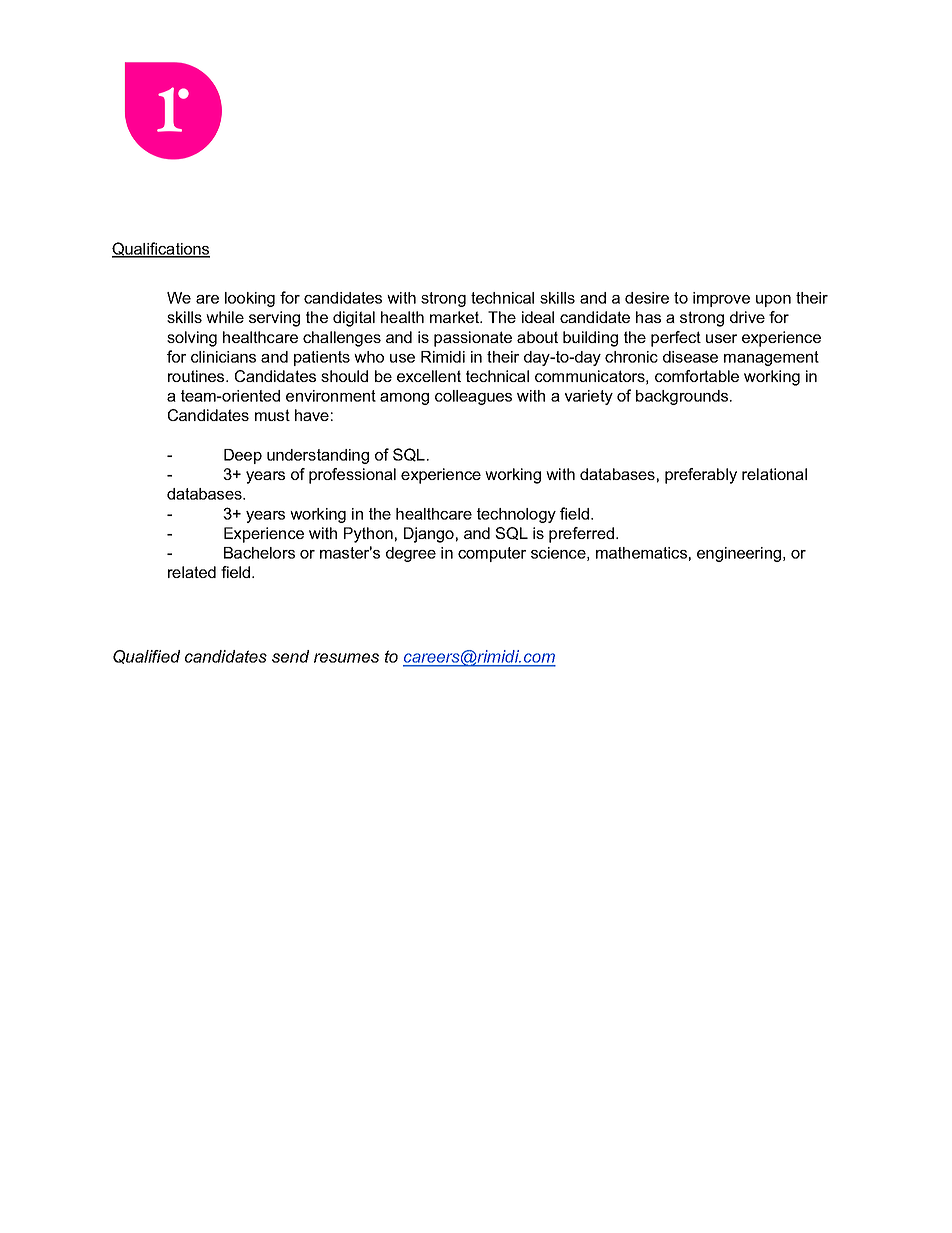  Describe the element at coordinates (161, 250) in the screenshot. I see `Qualifications` at that location.
